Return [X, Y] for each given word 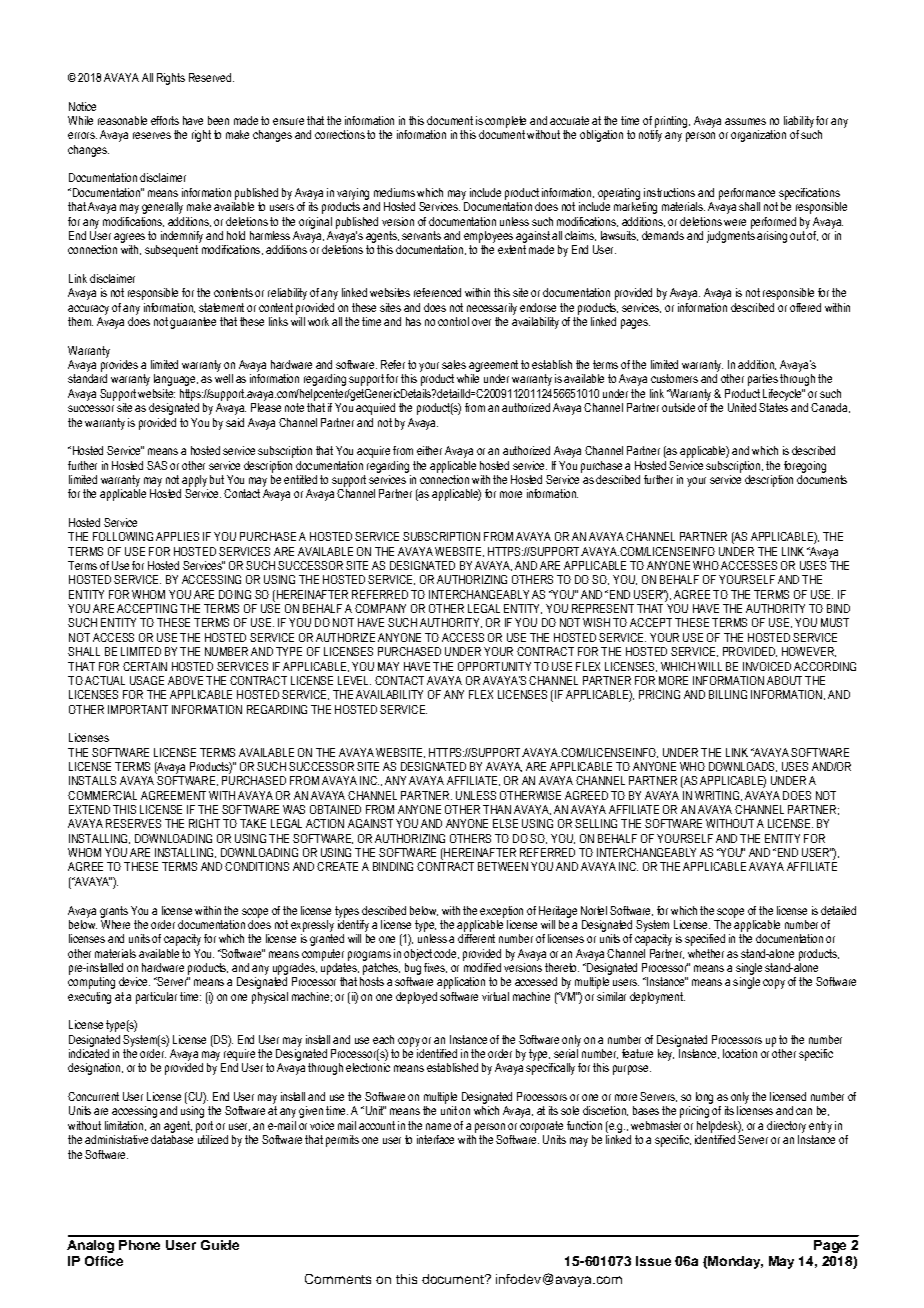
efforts [165, 120]
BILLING [728, 694]
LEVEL [354, 680]
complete [505, 122]
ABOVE [185, 680]
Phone [139, 1245]
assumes [745, 121]
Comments [338, 1279]
